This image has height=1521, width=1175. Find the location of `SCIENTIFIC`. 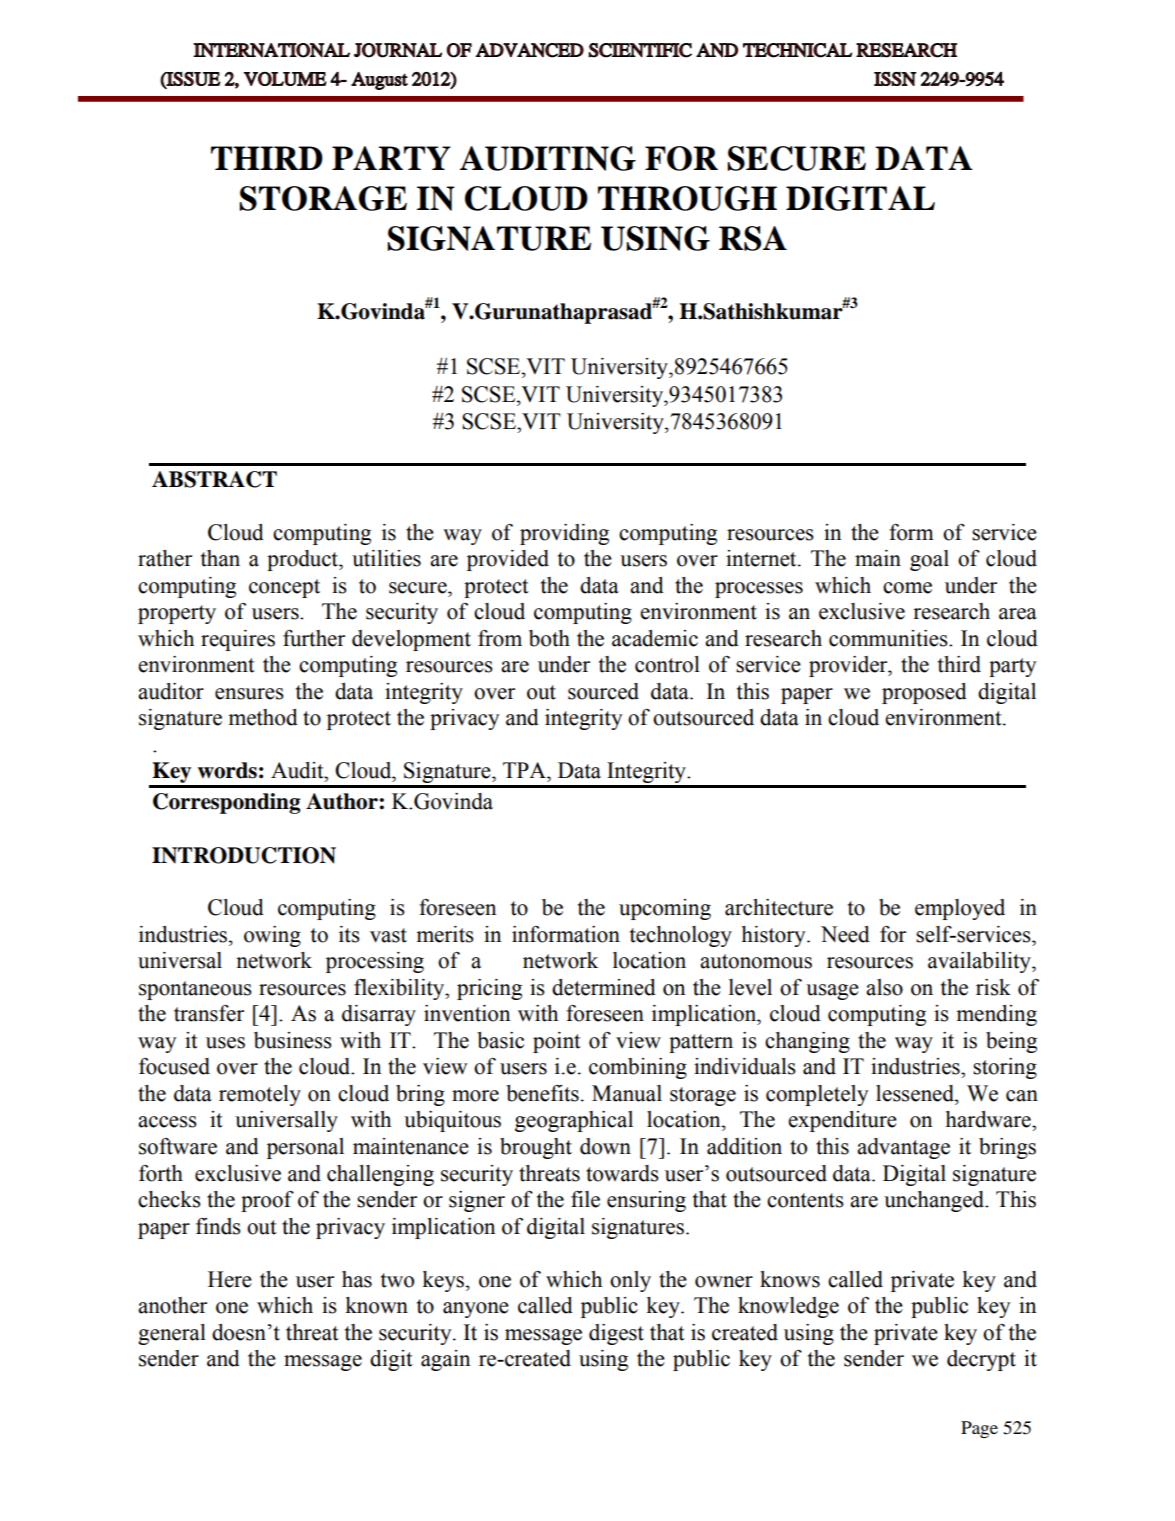

SCIENTIFIC is located at coordinates (640, 50).
